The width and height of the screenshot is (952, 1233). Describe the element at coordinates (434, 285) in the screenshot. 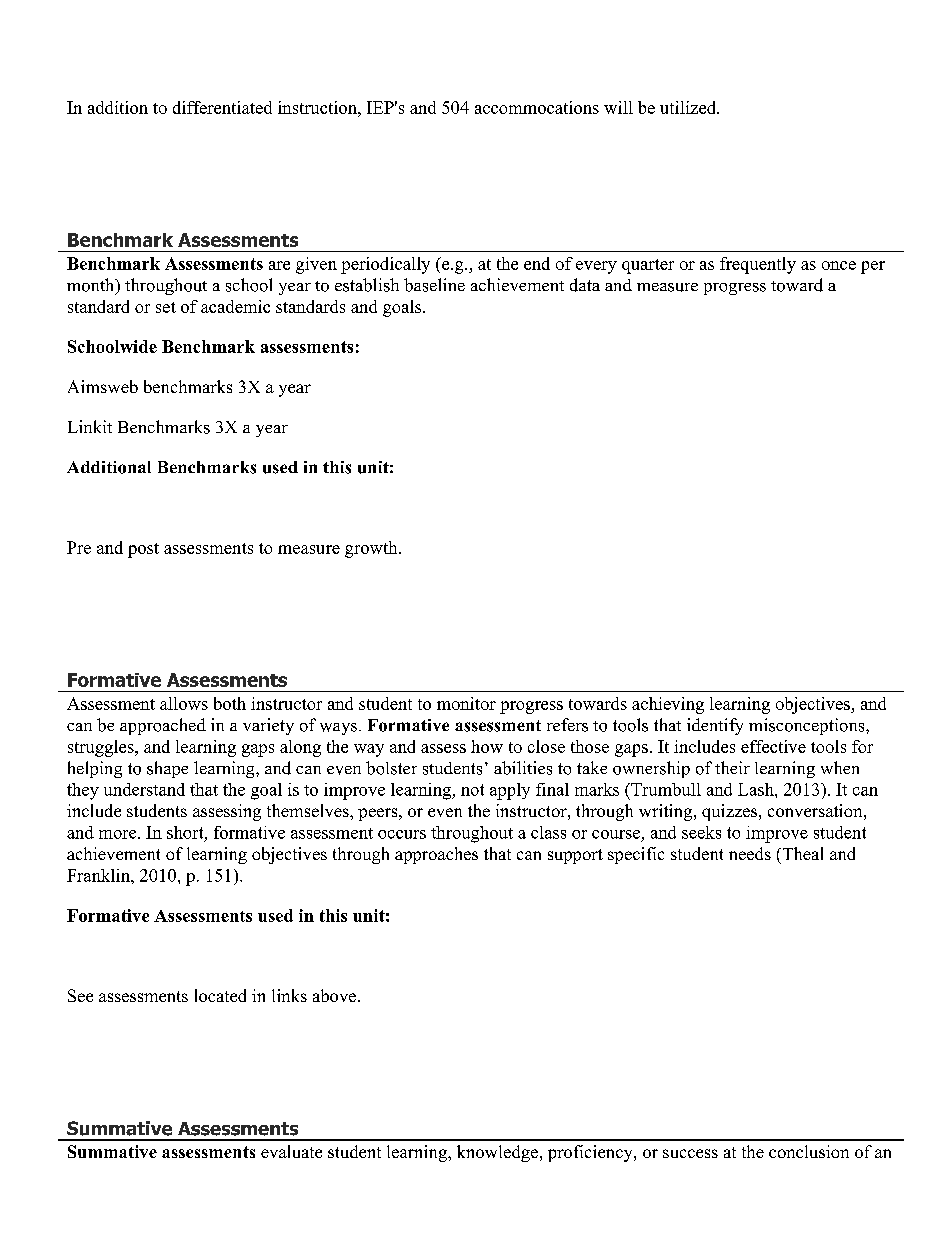

I see `baseline` at that location.
